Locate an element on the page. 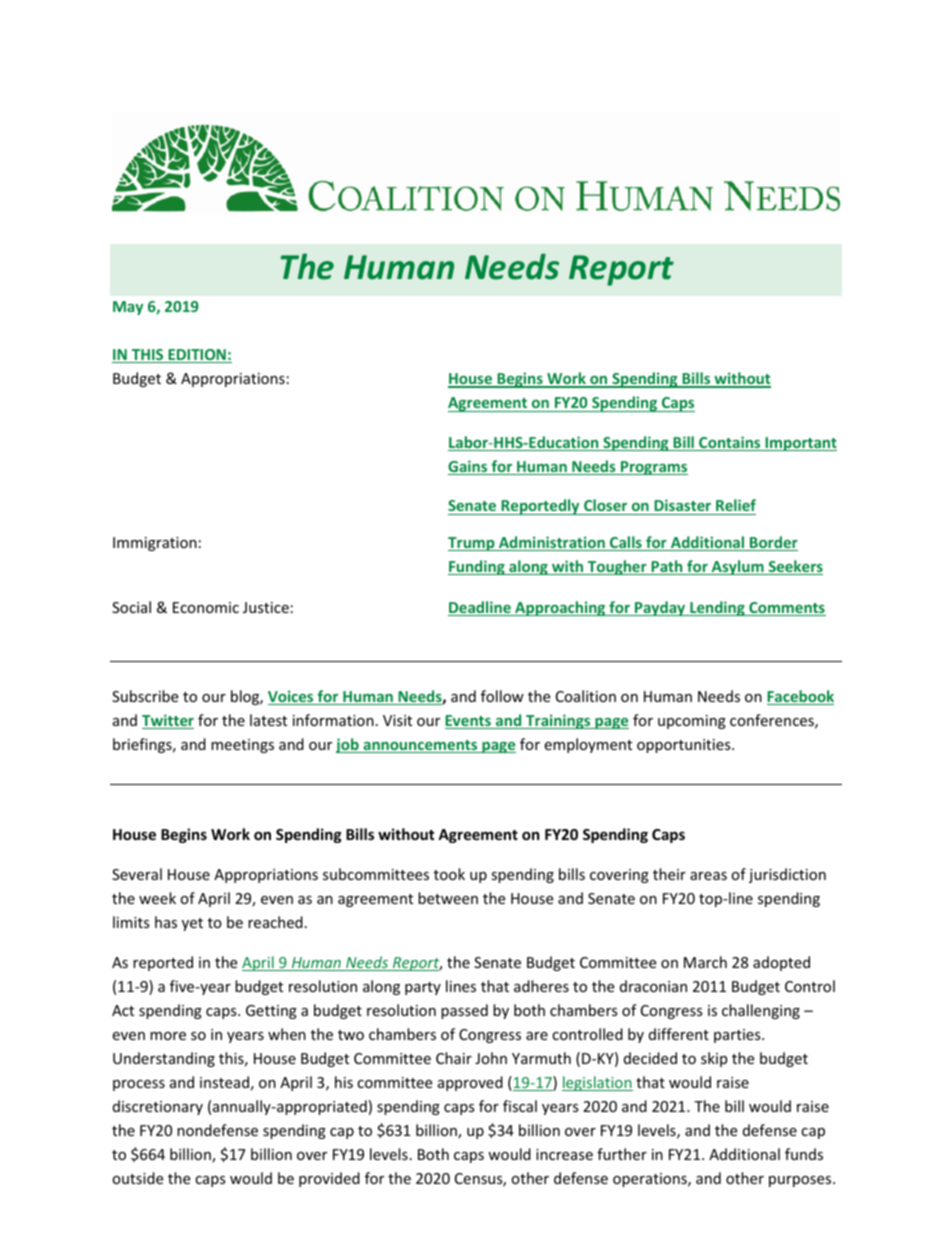 The width and height of the page is (952, 1233). Gains is located at coordinates (469, 467).
